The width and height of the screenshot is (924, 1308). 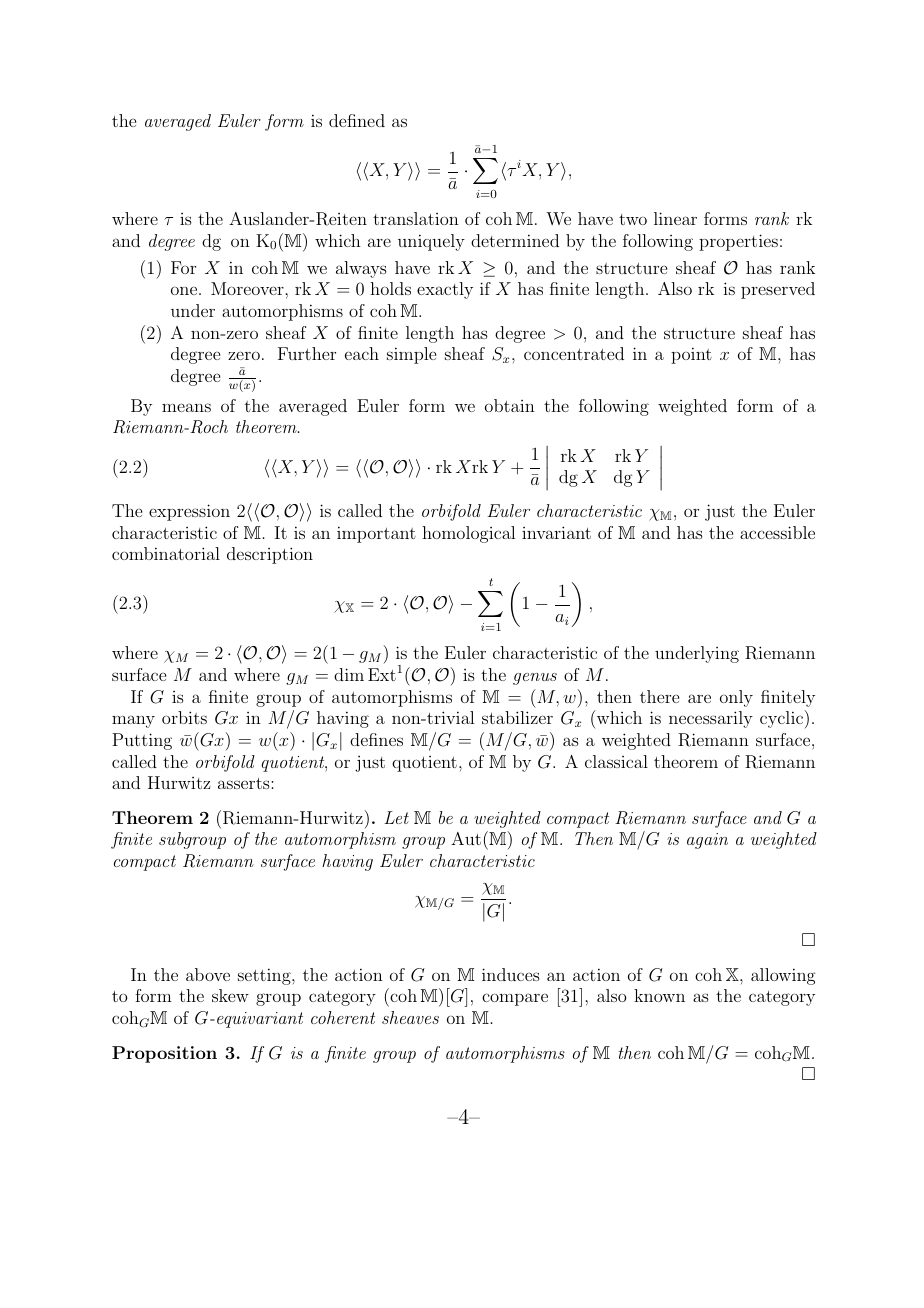 I want to click on skew, so click(x=230, y=995).
